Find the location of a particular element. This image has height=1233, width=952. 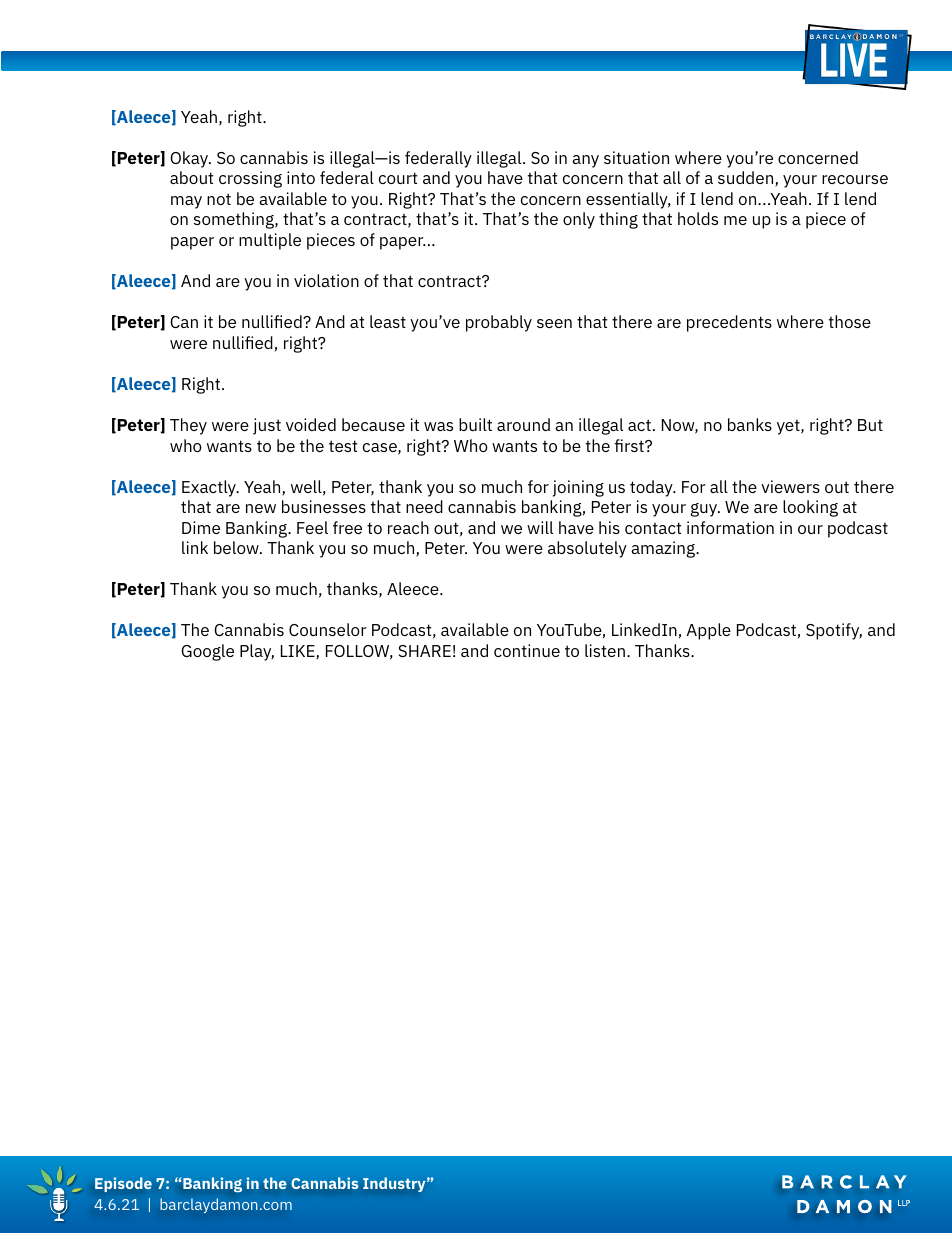

Episode is located at coordinates (123, 1184).
